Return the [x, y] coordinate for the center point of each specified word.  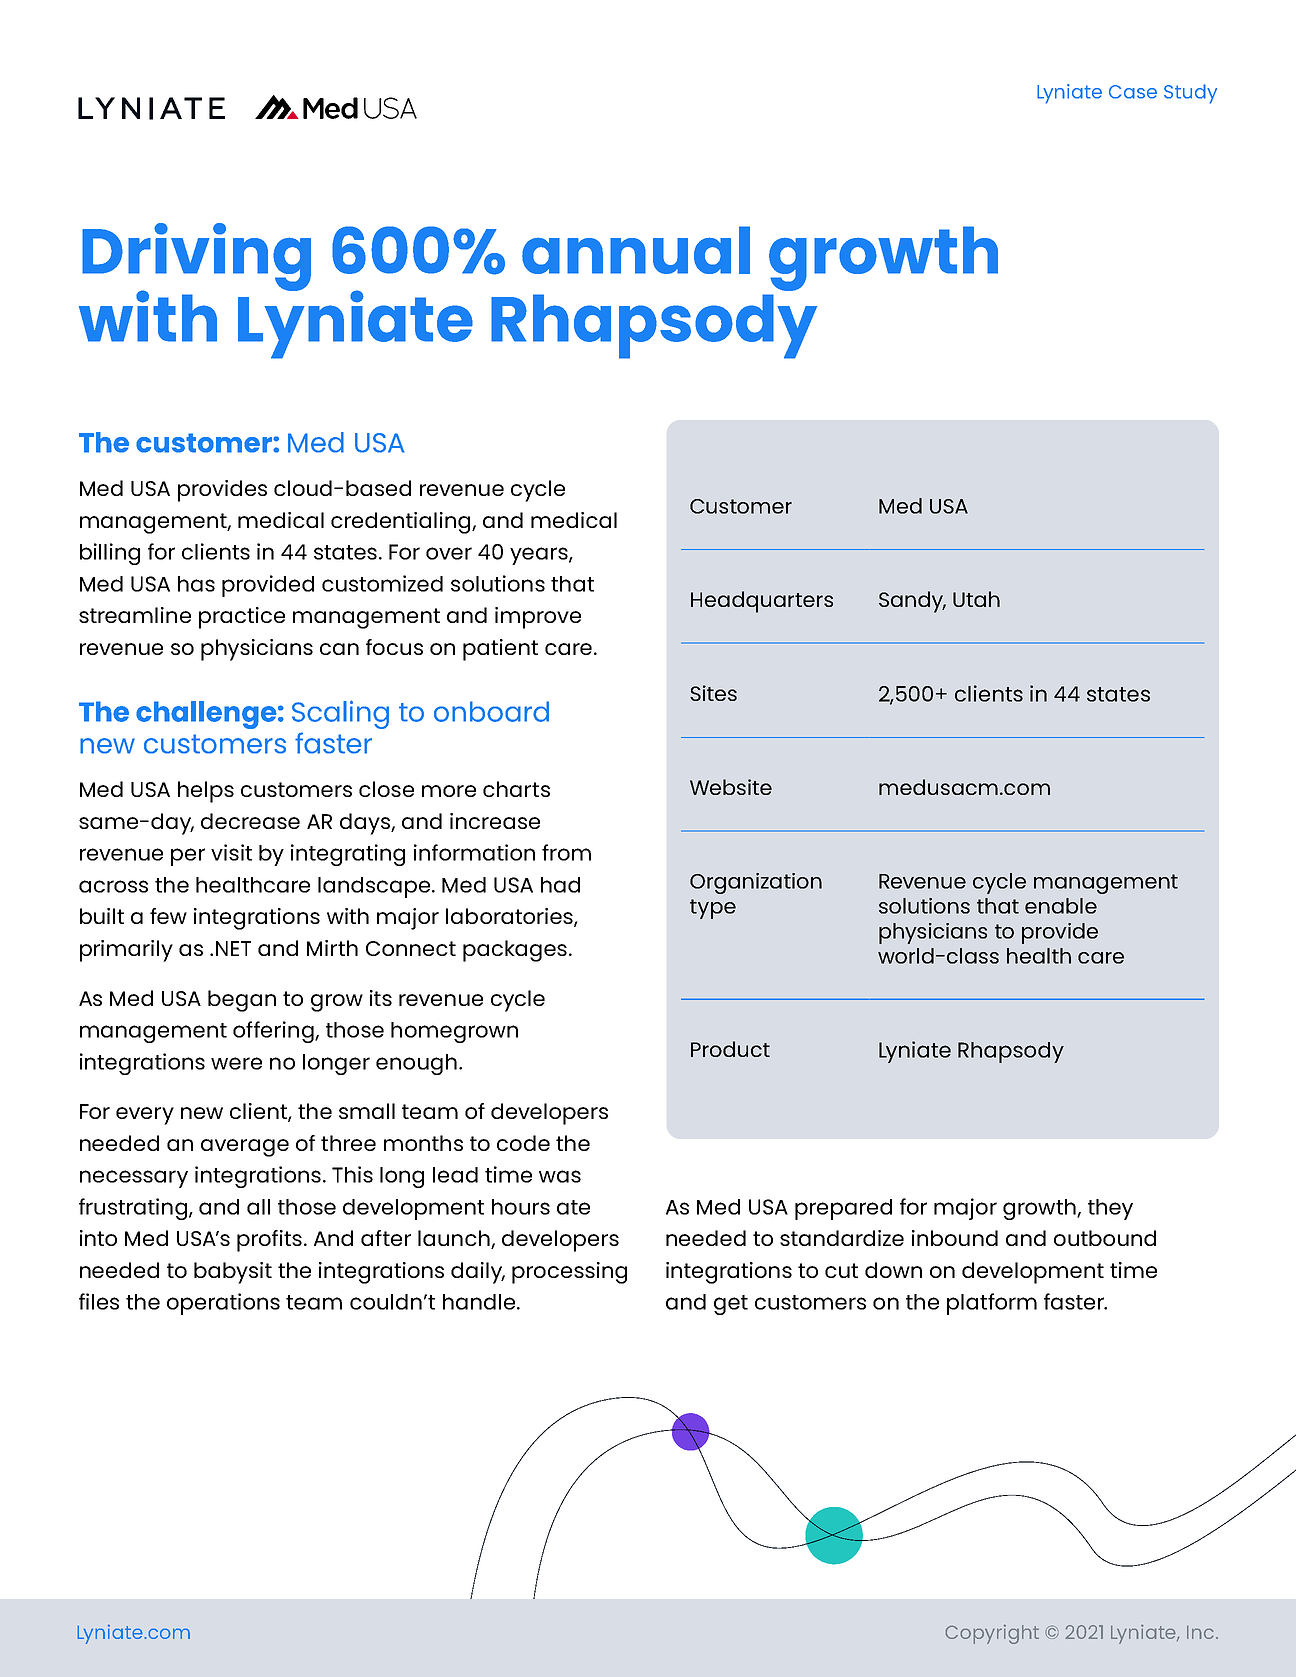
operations [223, 1304]
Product [730, 1049]
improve [538, 618]
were [236, 1063]
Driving [196, 258]
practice [242, 618]
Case [1133, 92]
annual [636, 250]
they [1110, 1209]
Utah [976, 599]
